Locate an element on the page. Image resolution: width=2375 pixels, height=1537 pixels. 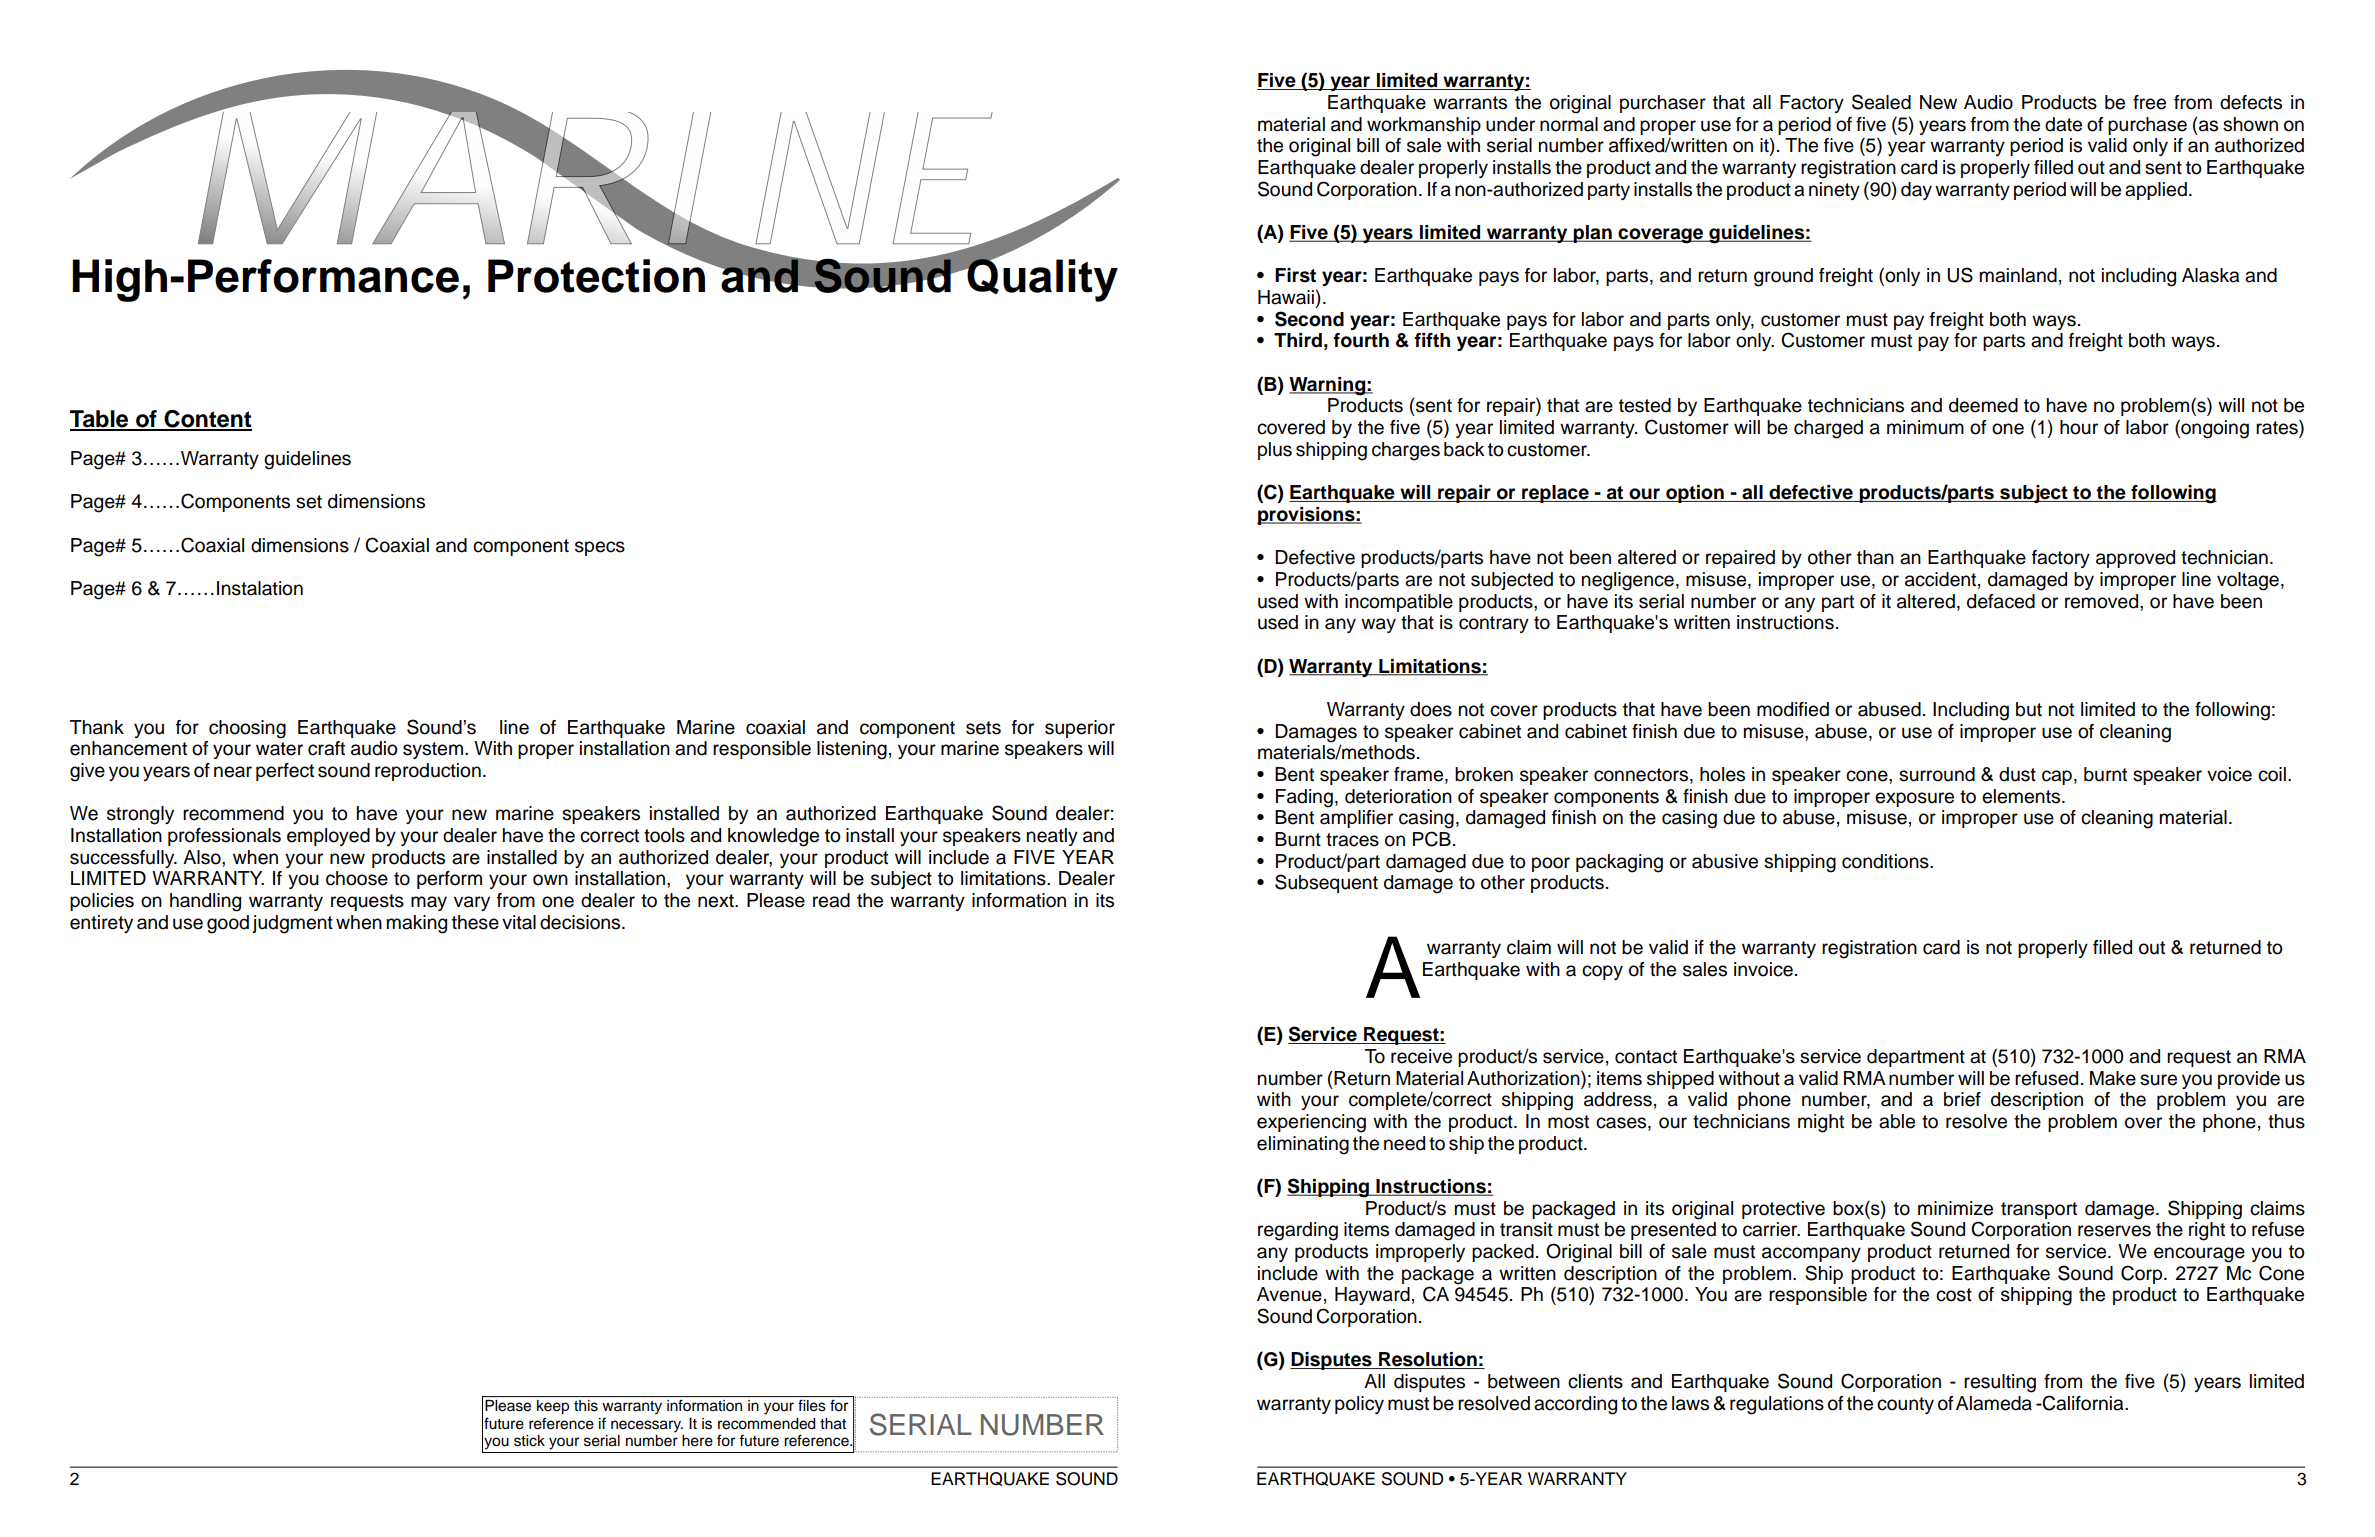
stick is located at coordinates (529, 1441).
